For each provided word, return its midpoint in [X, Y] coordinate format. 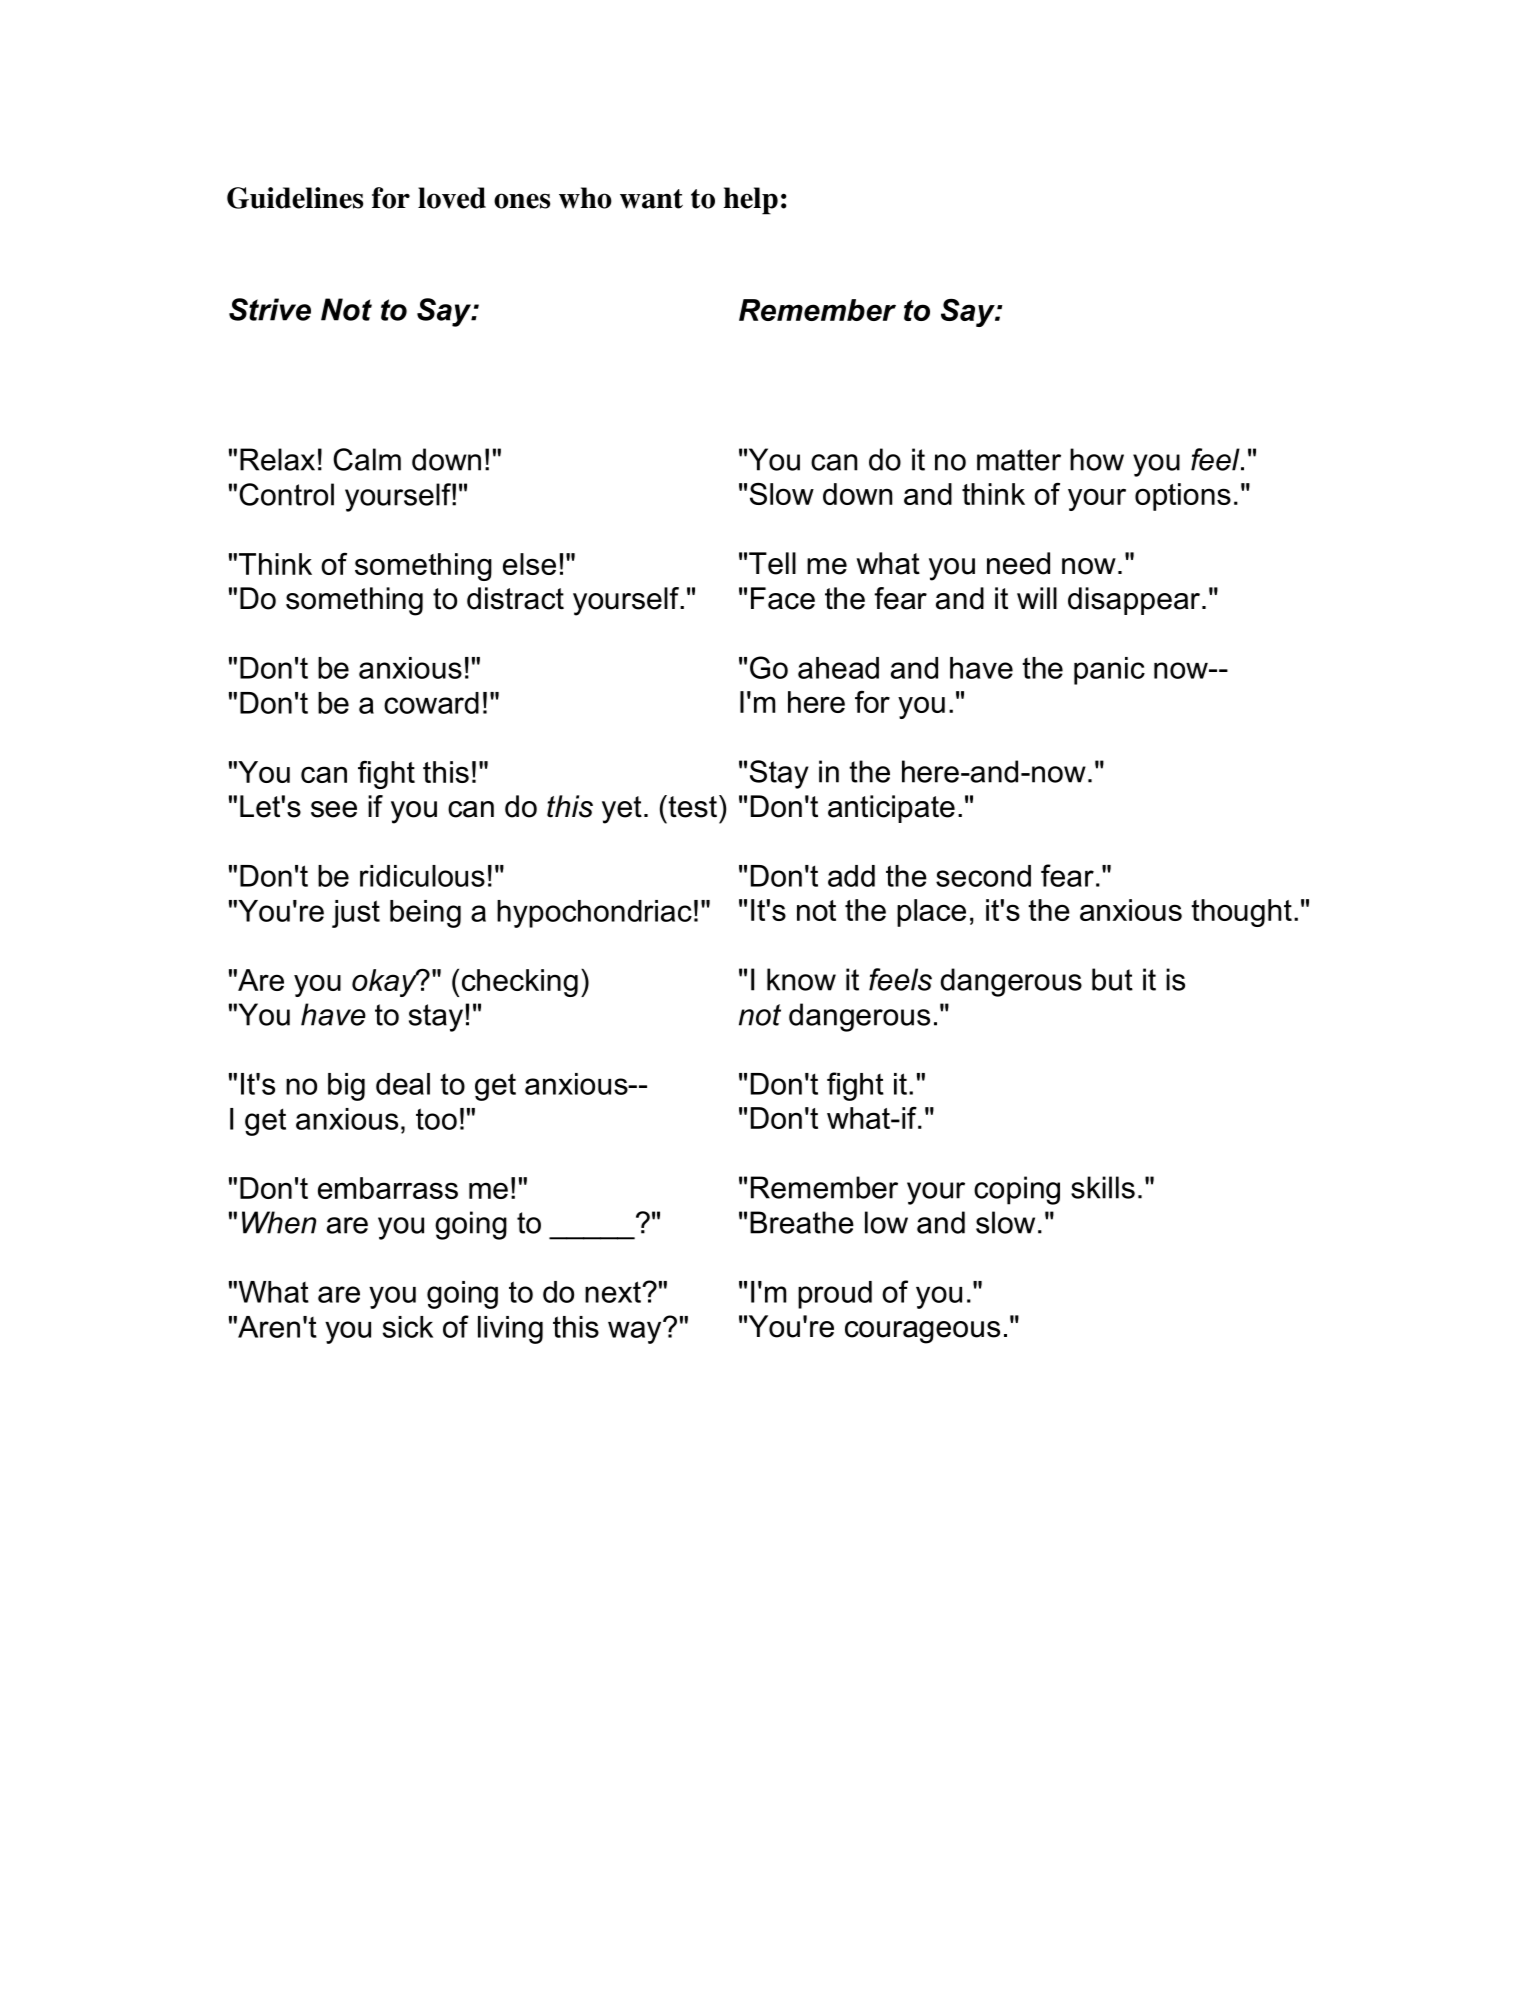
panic [1109, 671]
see [334, 809]
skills [1103, 1187]
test [691, 806]
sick [408, 1327]
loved [452, 198]
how [1097, 459]
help [750, 201]
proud [835, 1295]
